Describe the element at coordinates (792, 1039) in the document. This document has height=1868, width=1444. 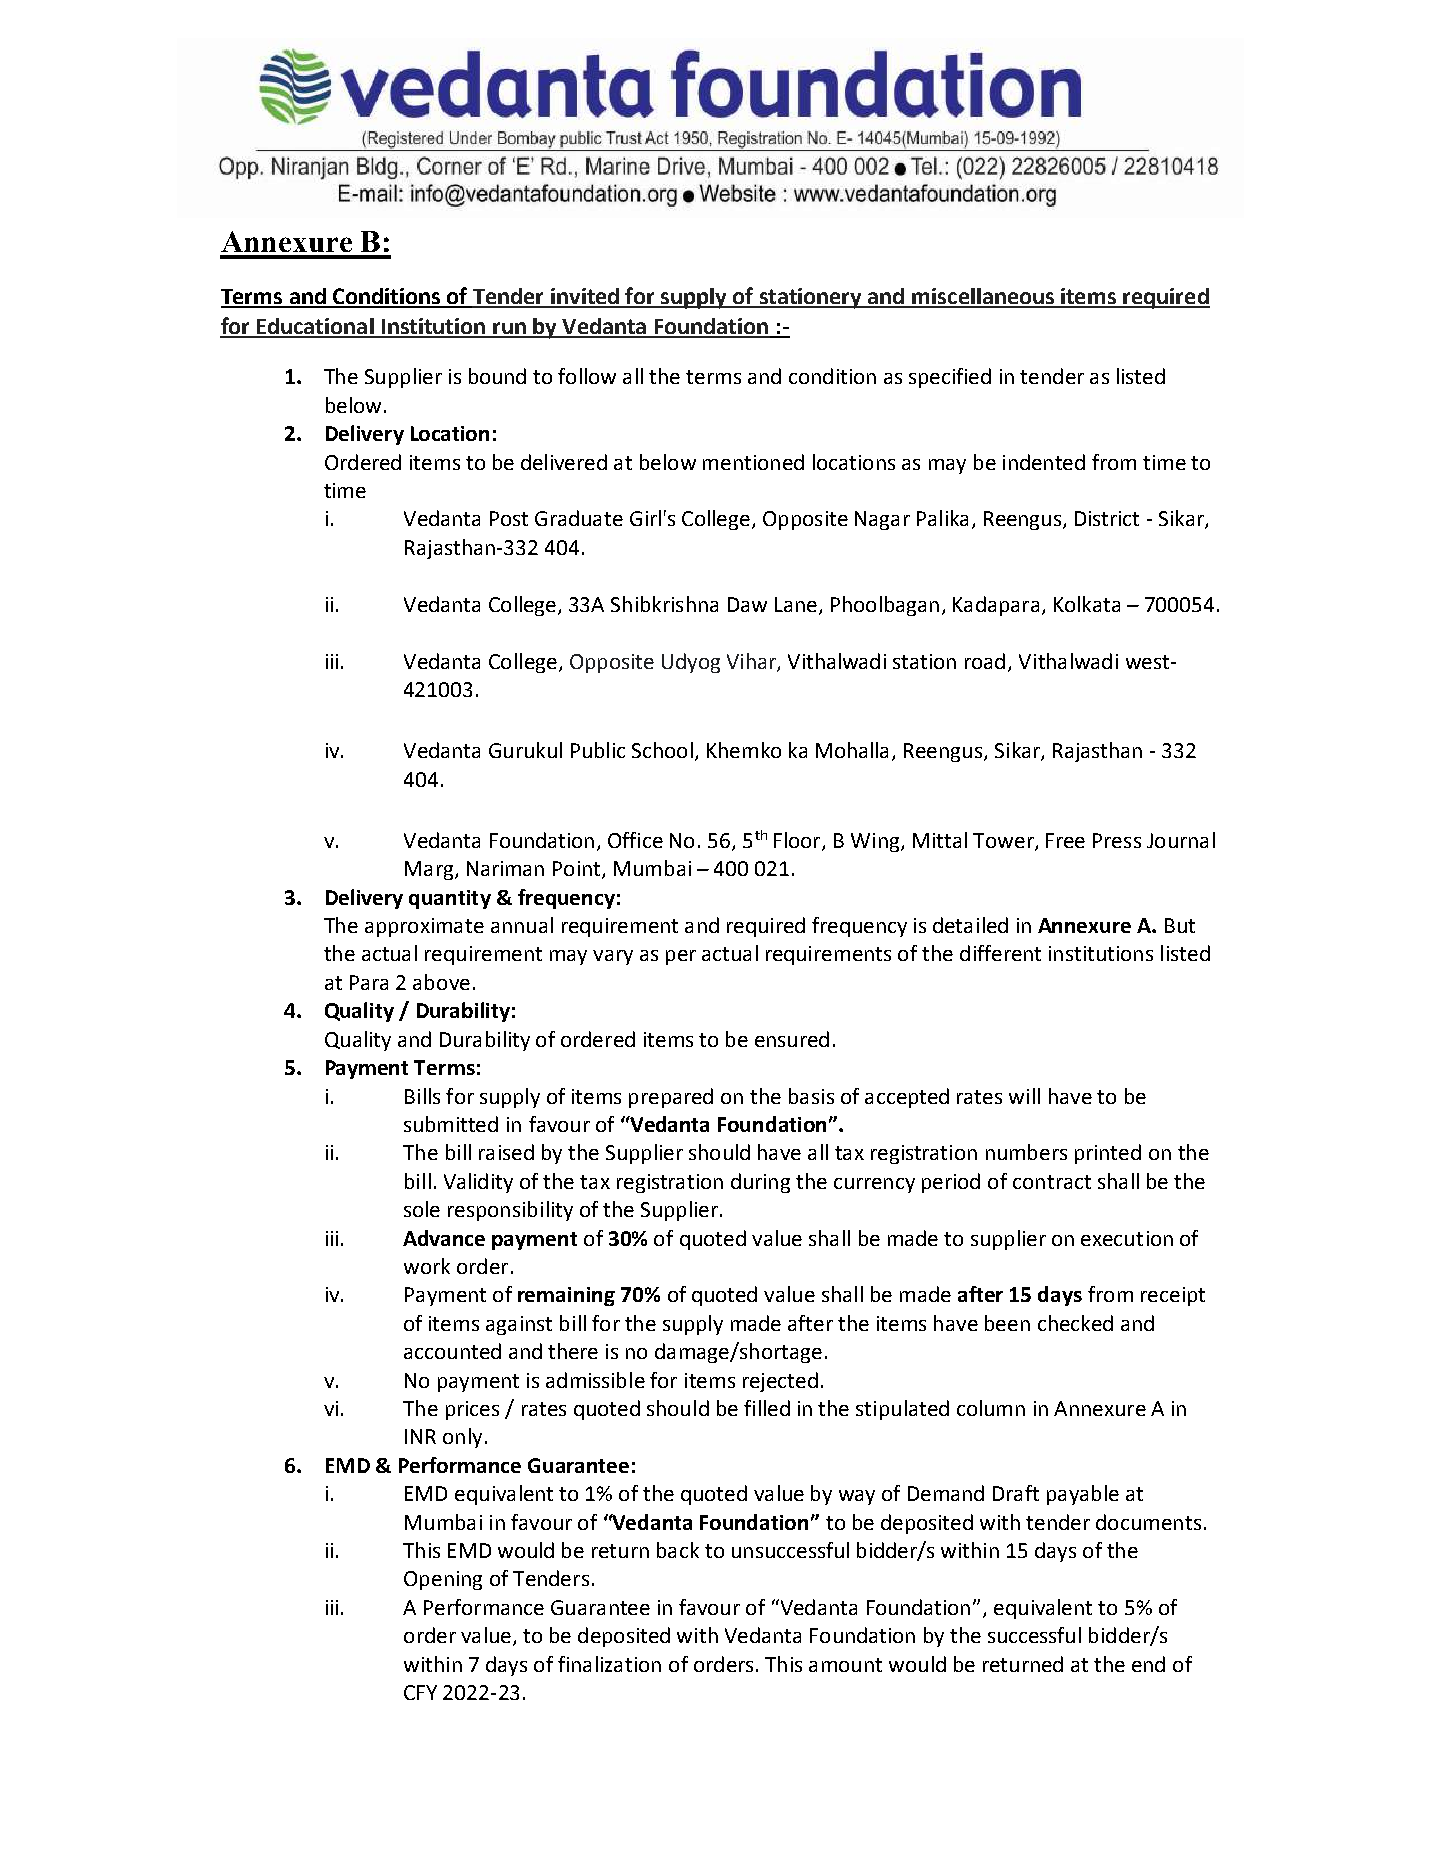
I see `ensured` at that location.
